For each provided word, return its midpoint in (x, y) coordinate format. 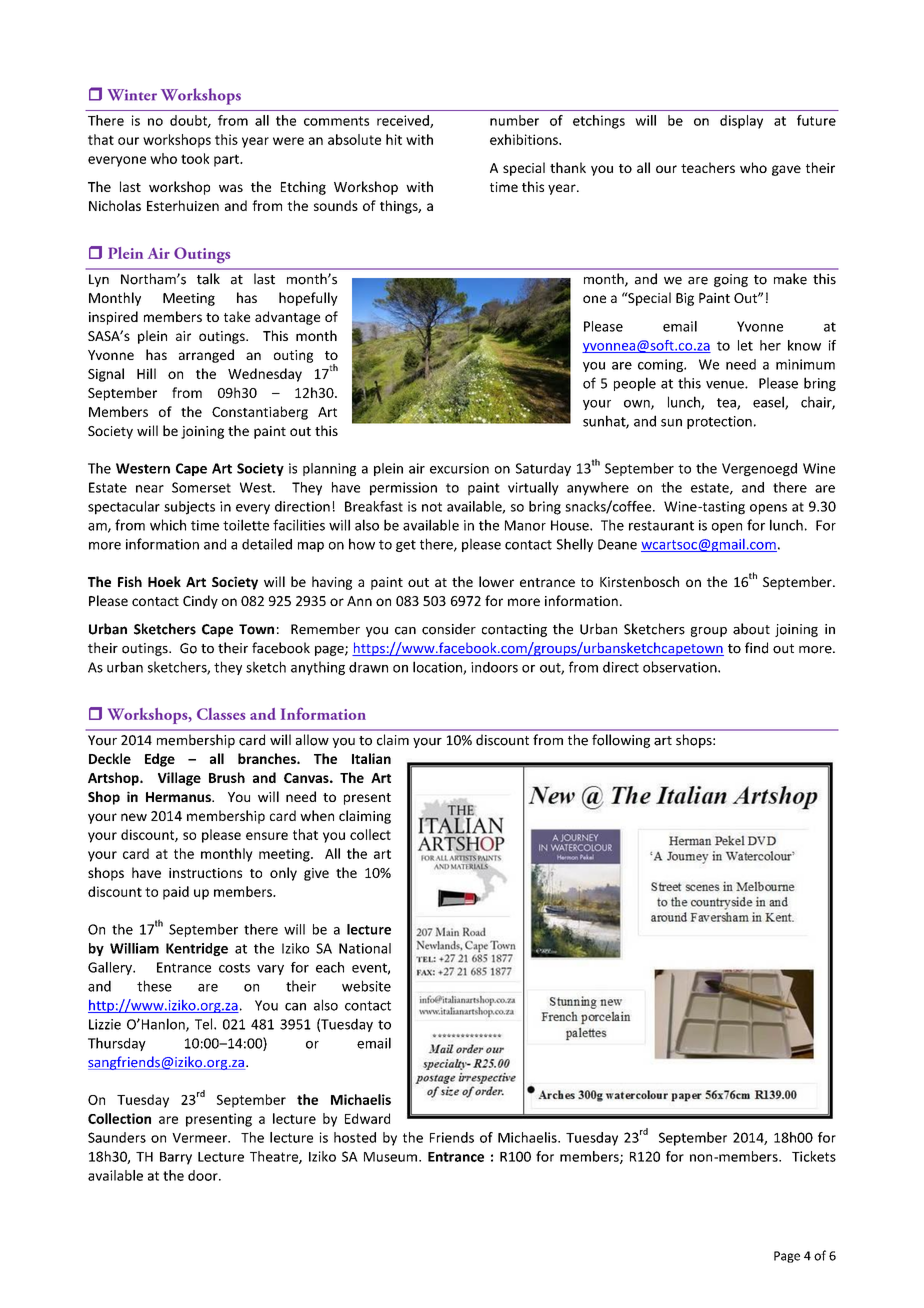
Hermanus (179, 797)
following (621, 741)
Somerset (201, 487)
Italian (371, 758)
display (741, 122)
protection (719, 422)
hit (394, 139)
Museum (390, 1157)
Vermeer (200, 1138)
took (195, 158)
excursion (459, 468)
